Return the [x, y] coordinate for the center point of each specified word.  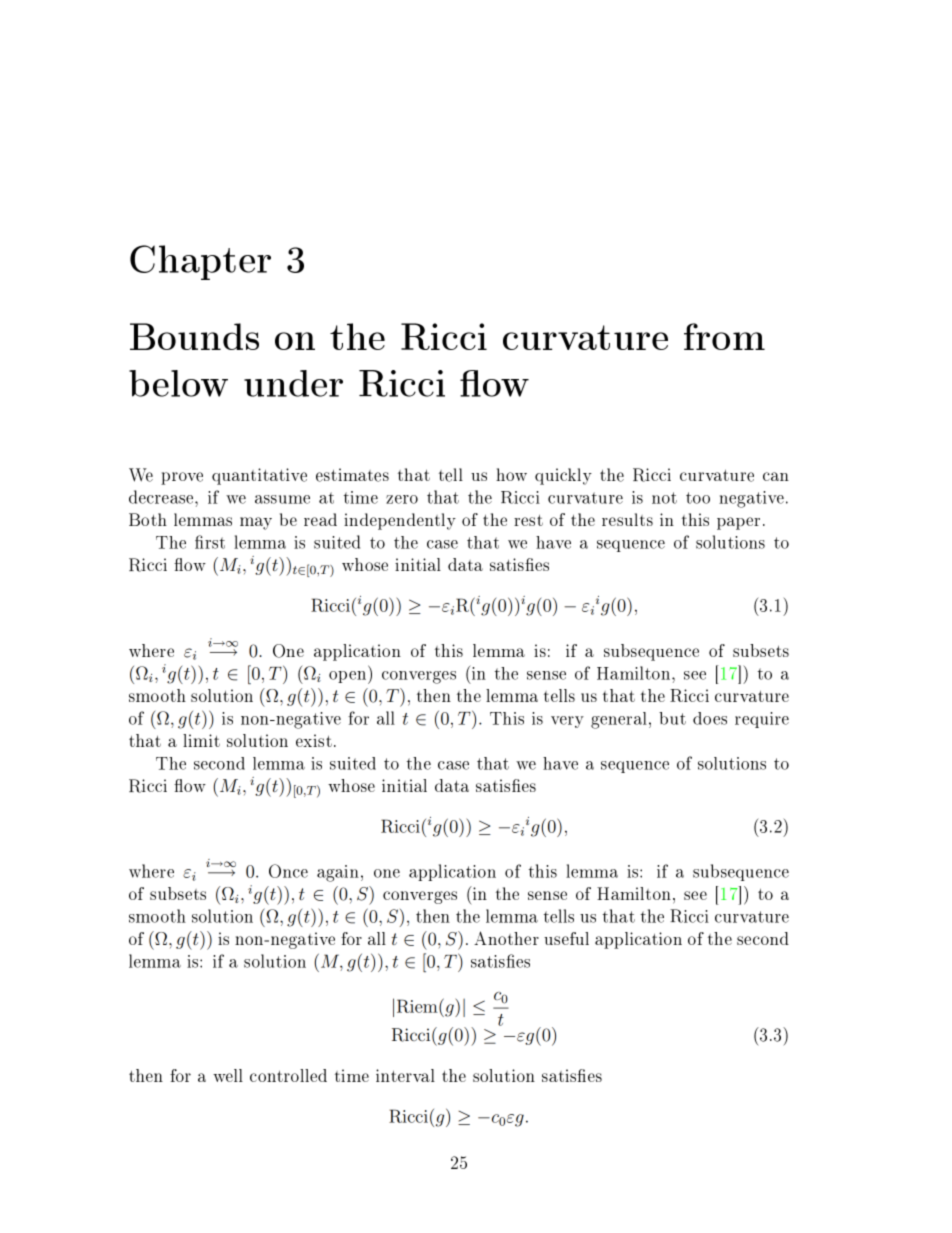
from [724, 336]
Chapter [200, 262]
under [293, 383]
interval [405, 1075]
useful [566, 938]
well [228, 1075]
